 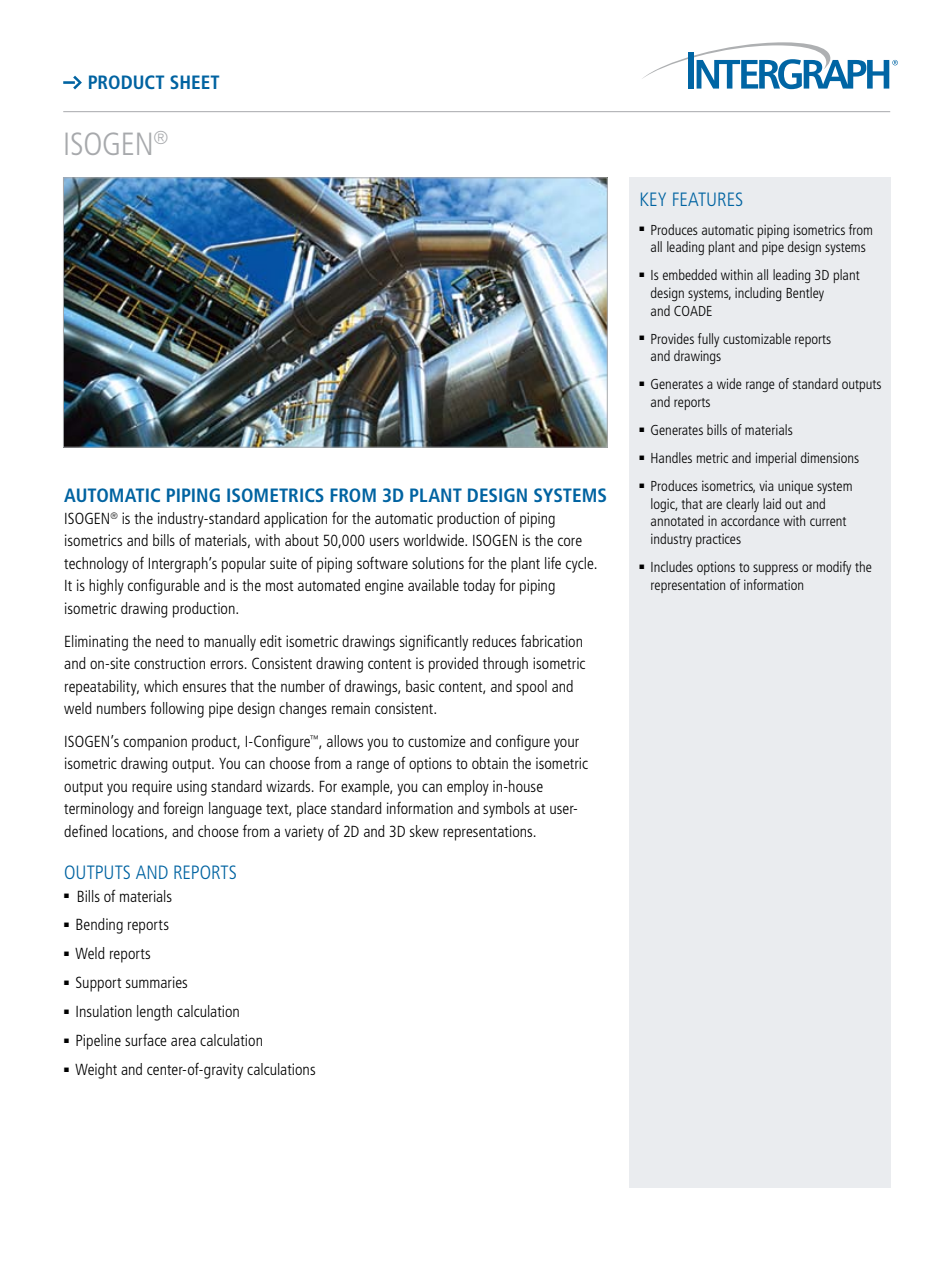 I want to click on your, so click(x=566, y=744).
